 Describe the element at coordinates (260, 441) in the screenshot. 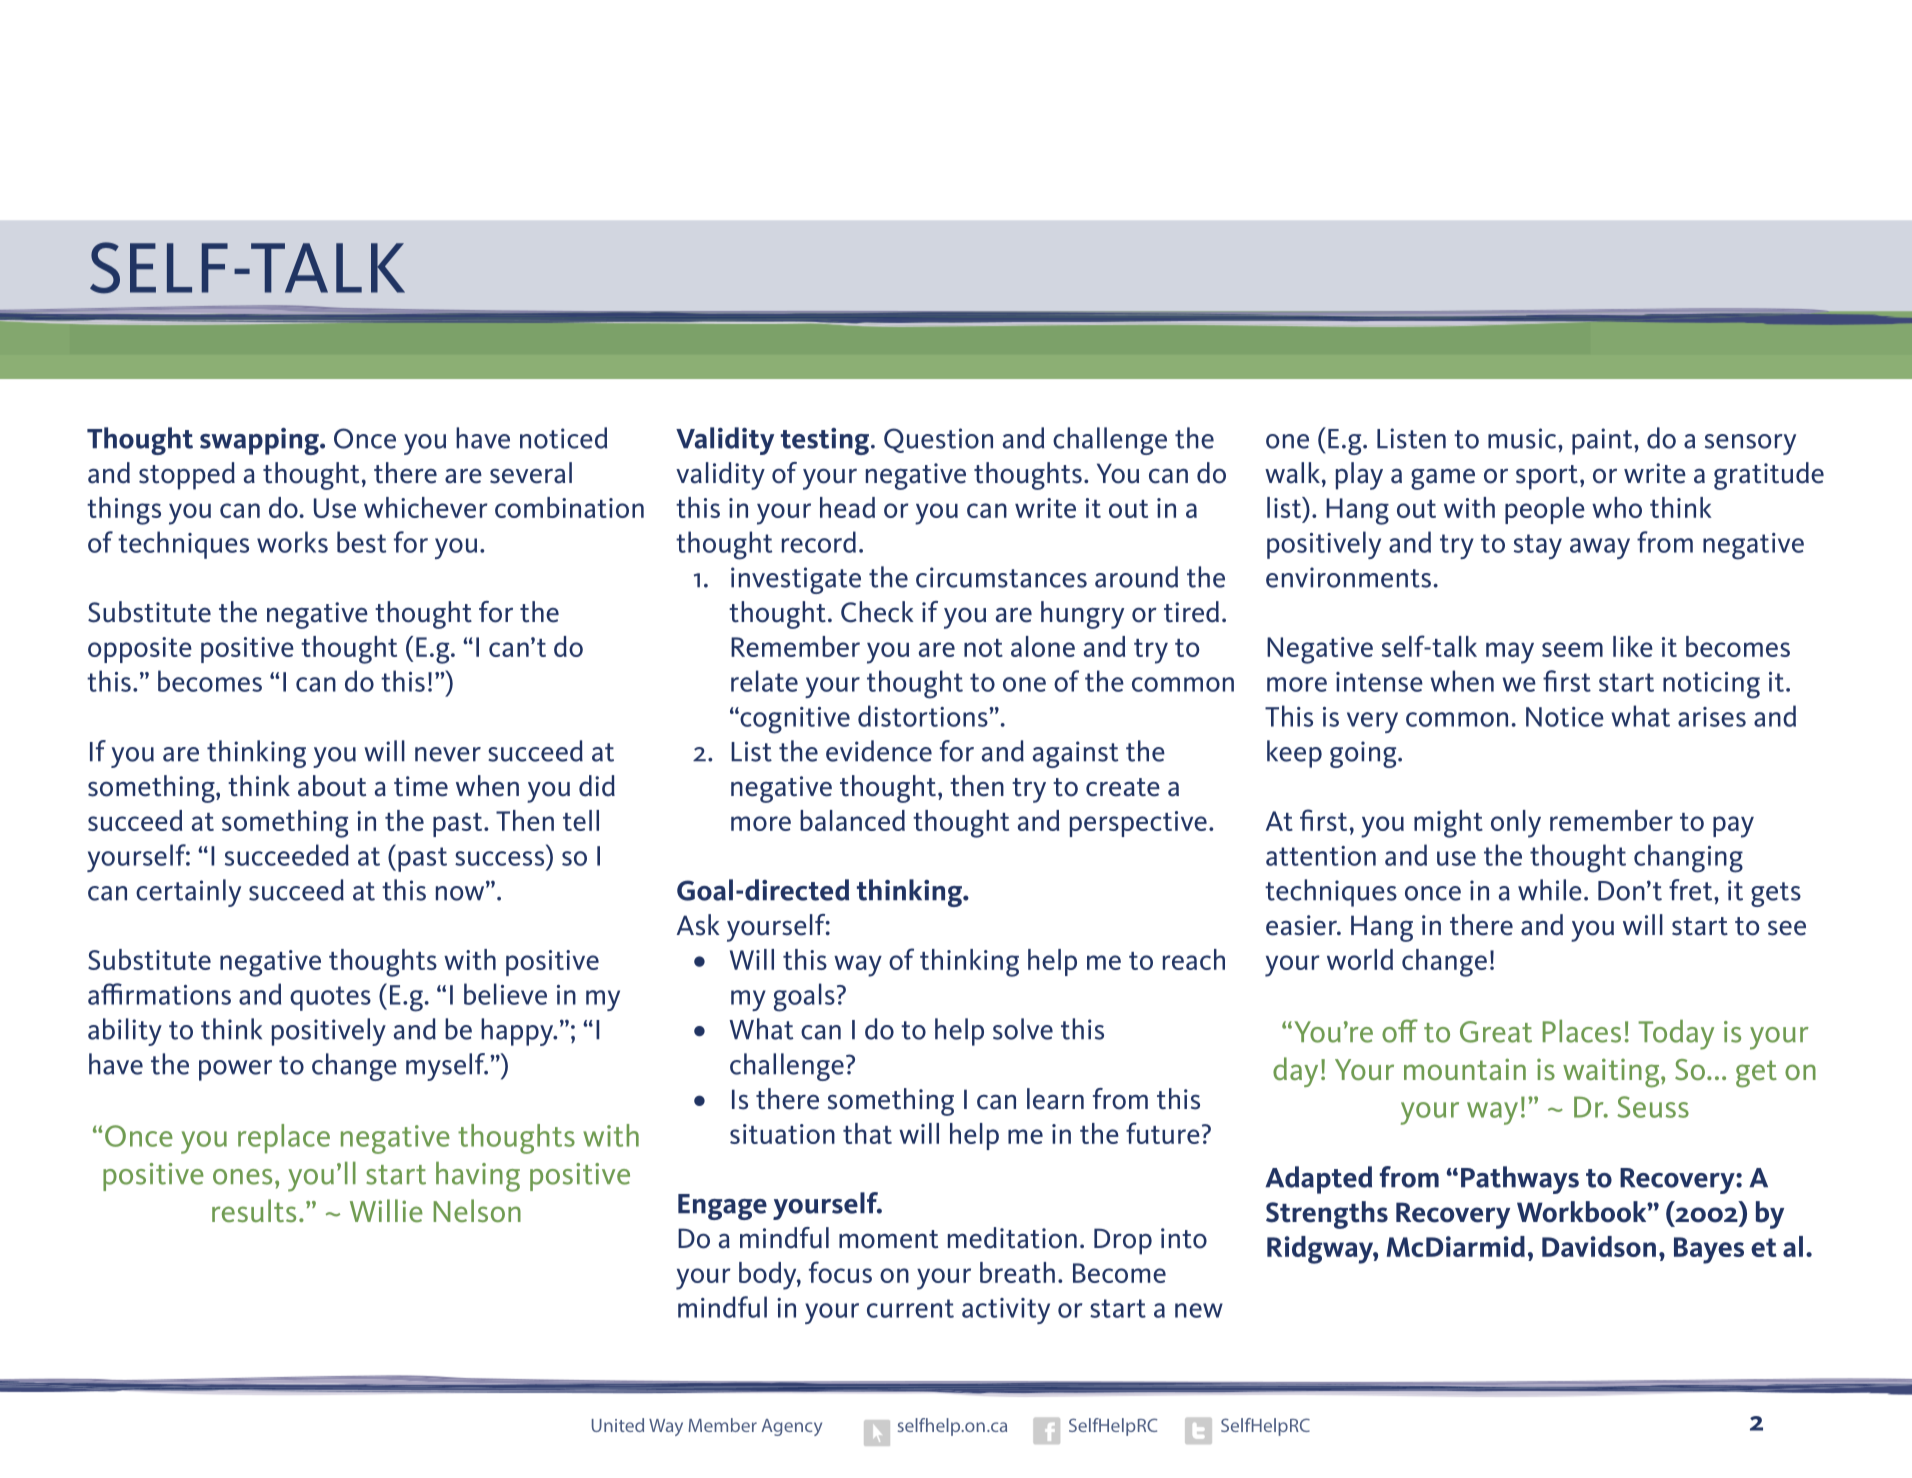

I see `swapping` at that location.
